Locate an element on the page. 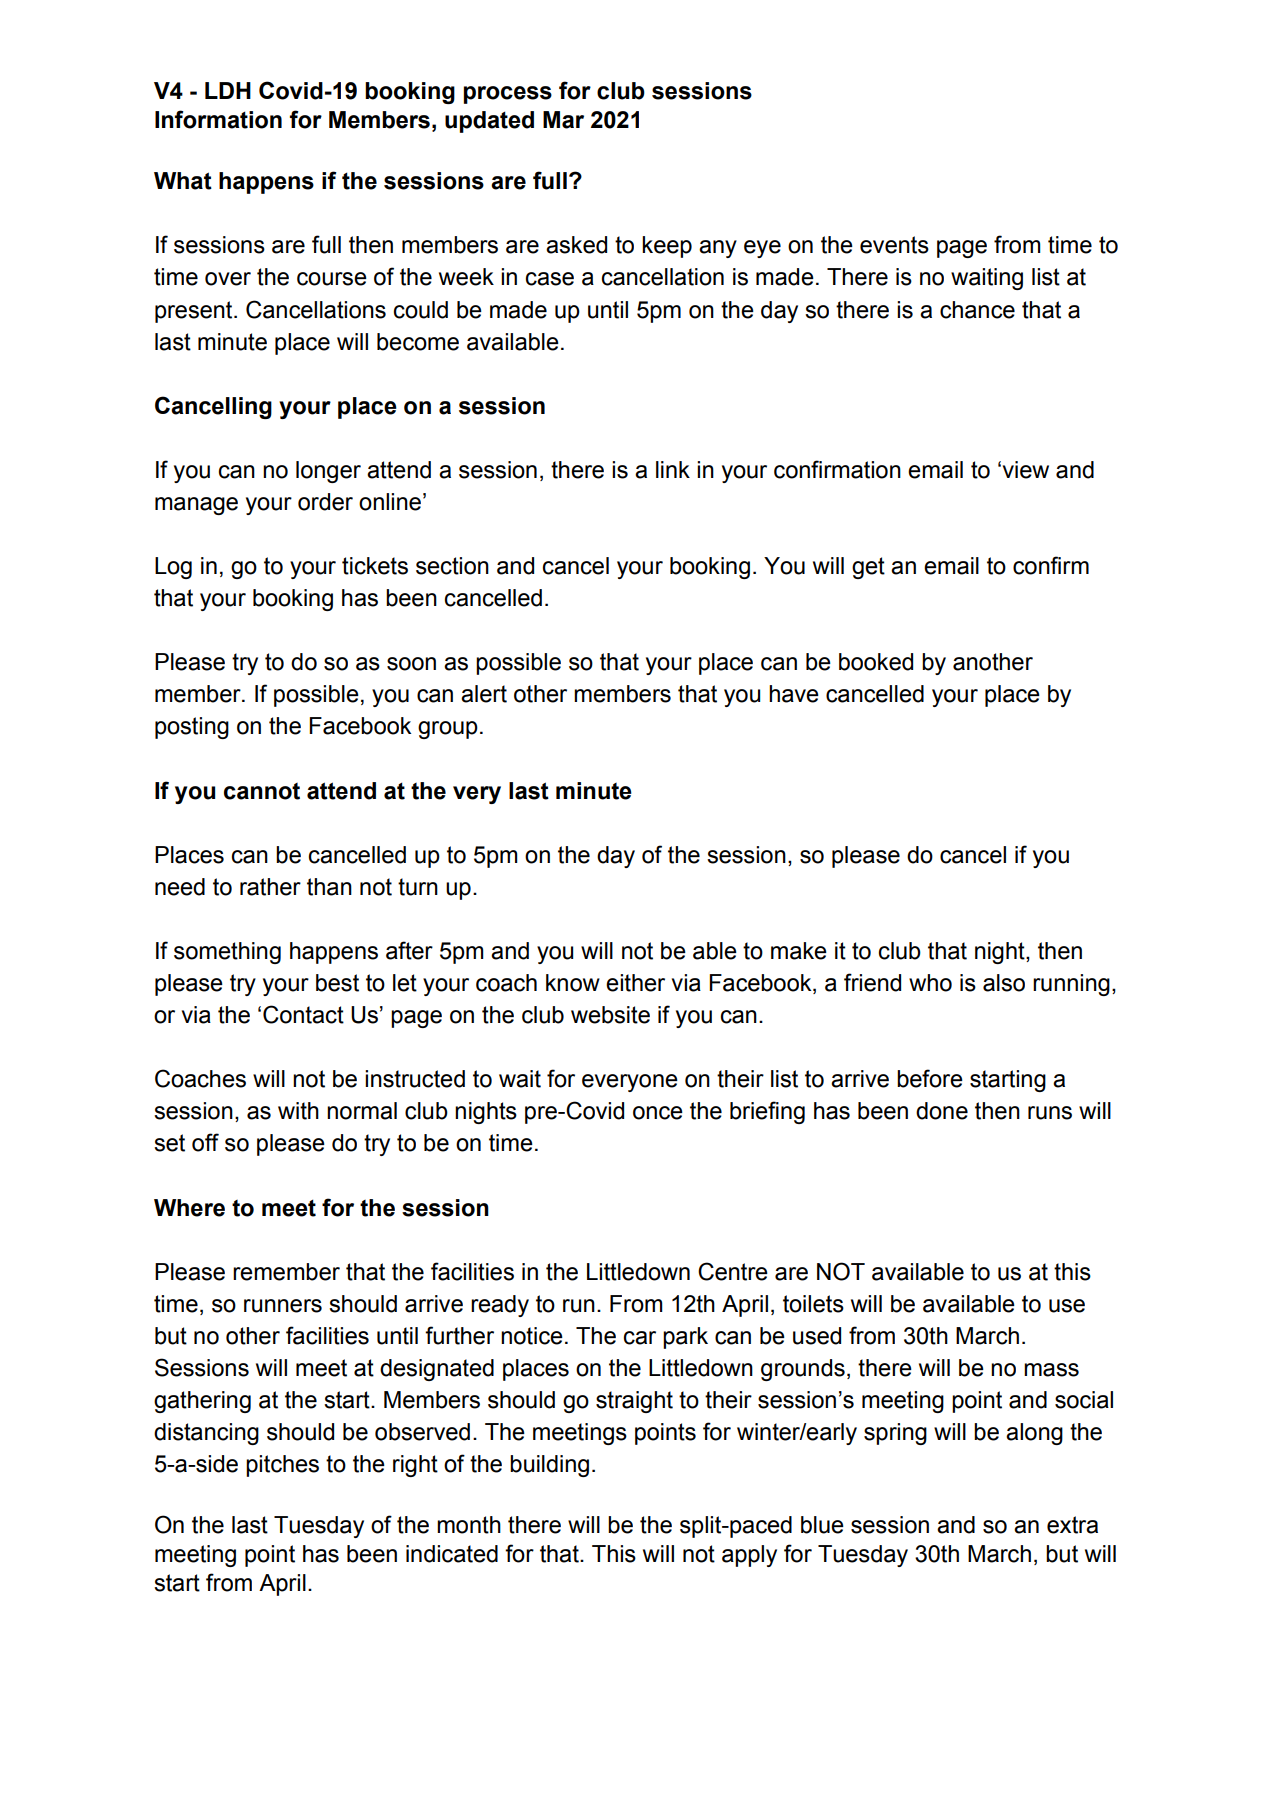  Information is located at coordinates (218, 119).
